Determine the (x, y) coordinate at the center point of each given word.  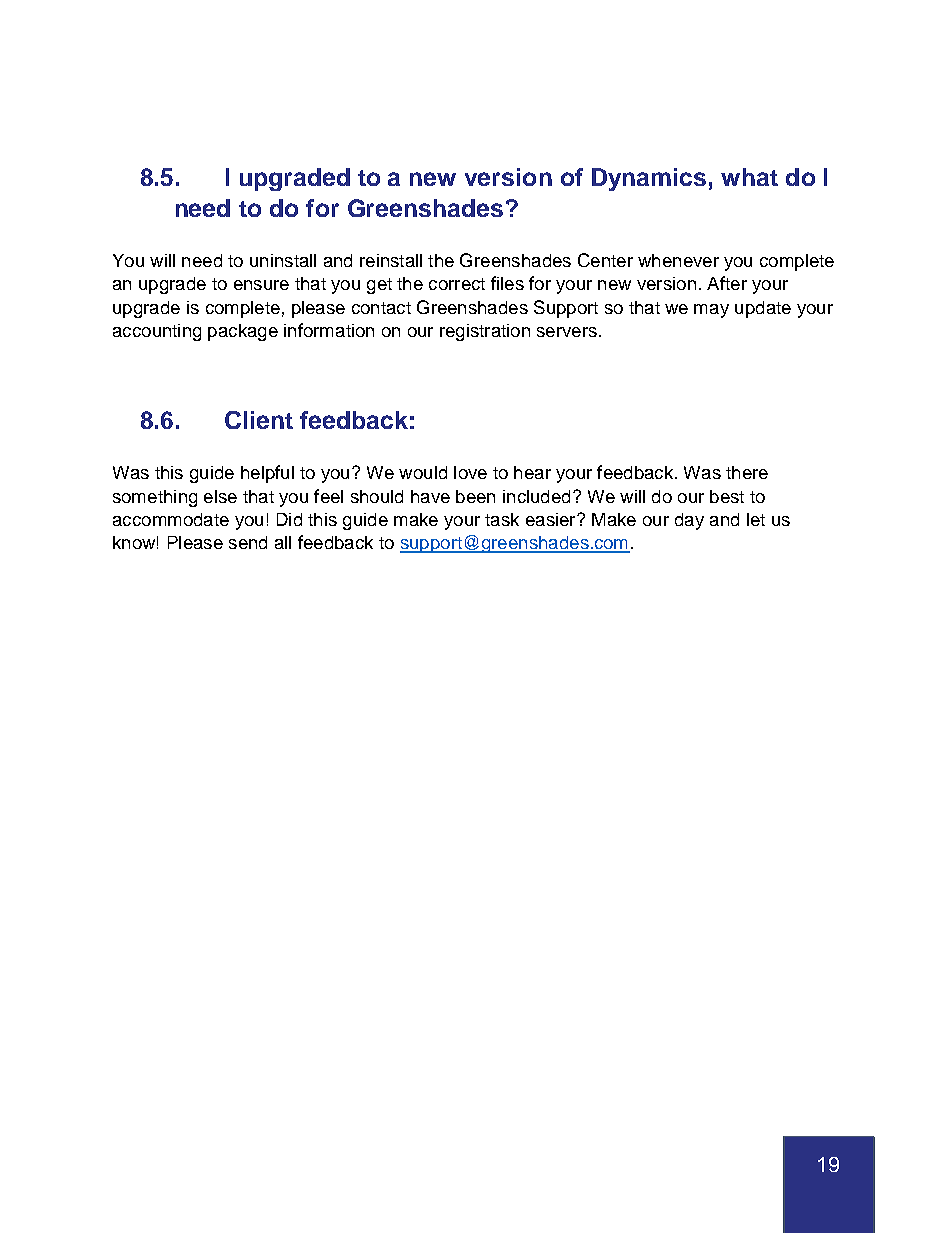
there (747, 472)
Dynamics (649, 179)
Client (259, 420)
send (248, 542)
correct (457, 284)
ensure (261, 285)
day (689, 521)
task (502, 519)
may (711, 311)
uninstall (283, 260)
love (470, 472)
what (749, 177)
